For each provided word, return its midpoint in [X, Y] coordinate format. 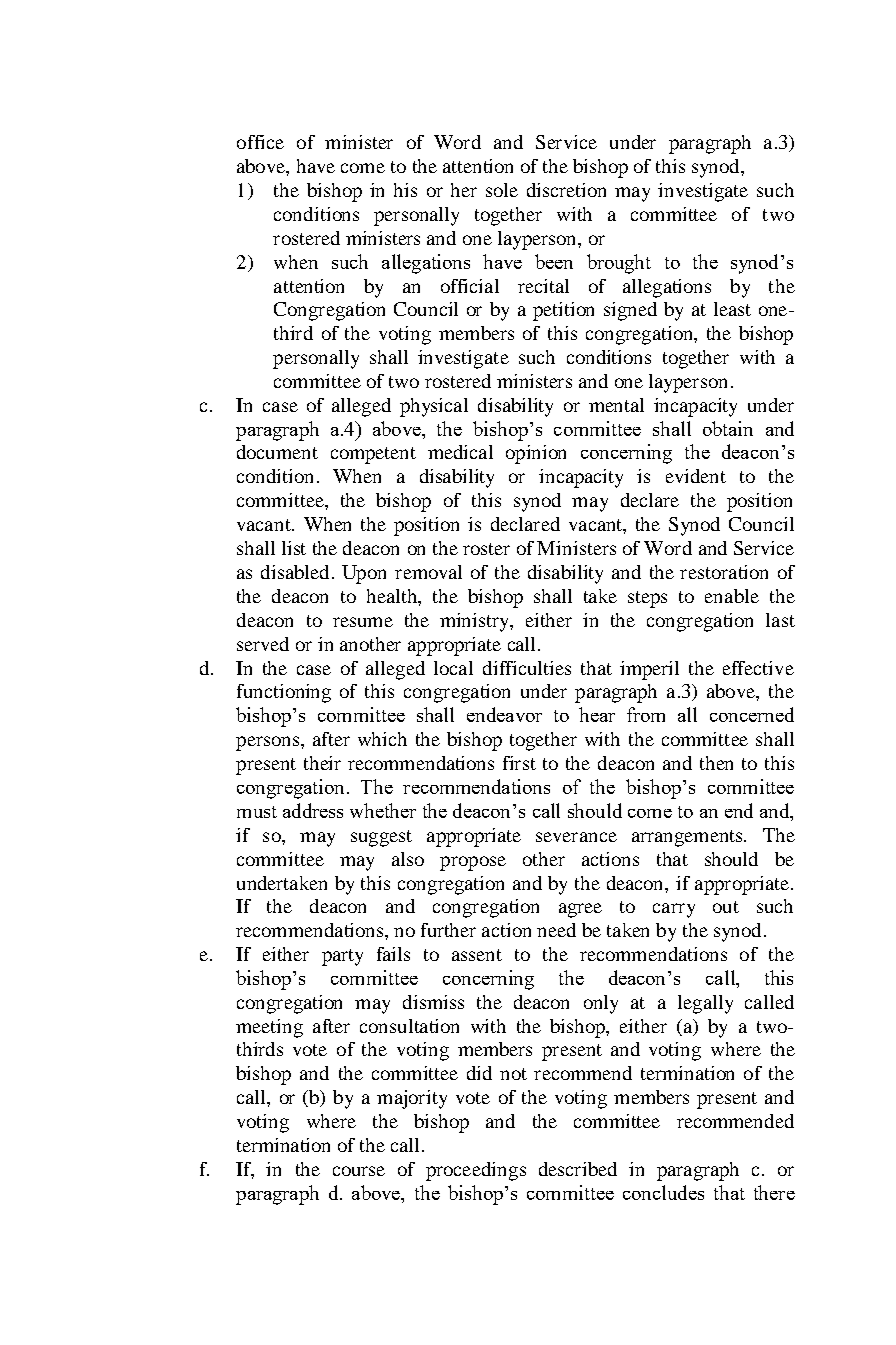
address [313, 810]
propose [473, 863]
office [260, 142]
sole [502, 190]
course [359, 1171]
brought [619, 264]
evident [696, 476]
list [294, 548]
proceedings [476, 1171]
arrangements [688, 838]
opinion [536, 454]
